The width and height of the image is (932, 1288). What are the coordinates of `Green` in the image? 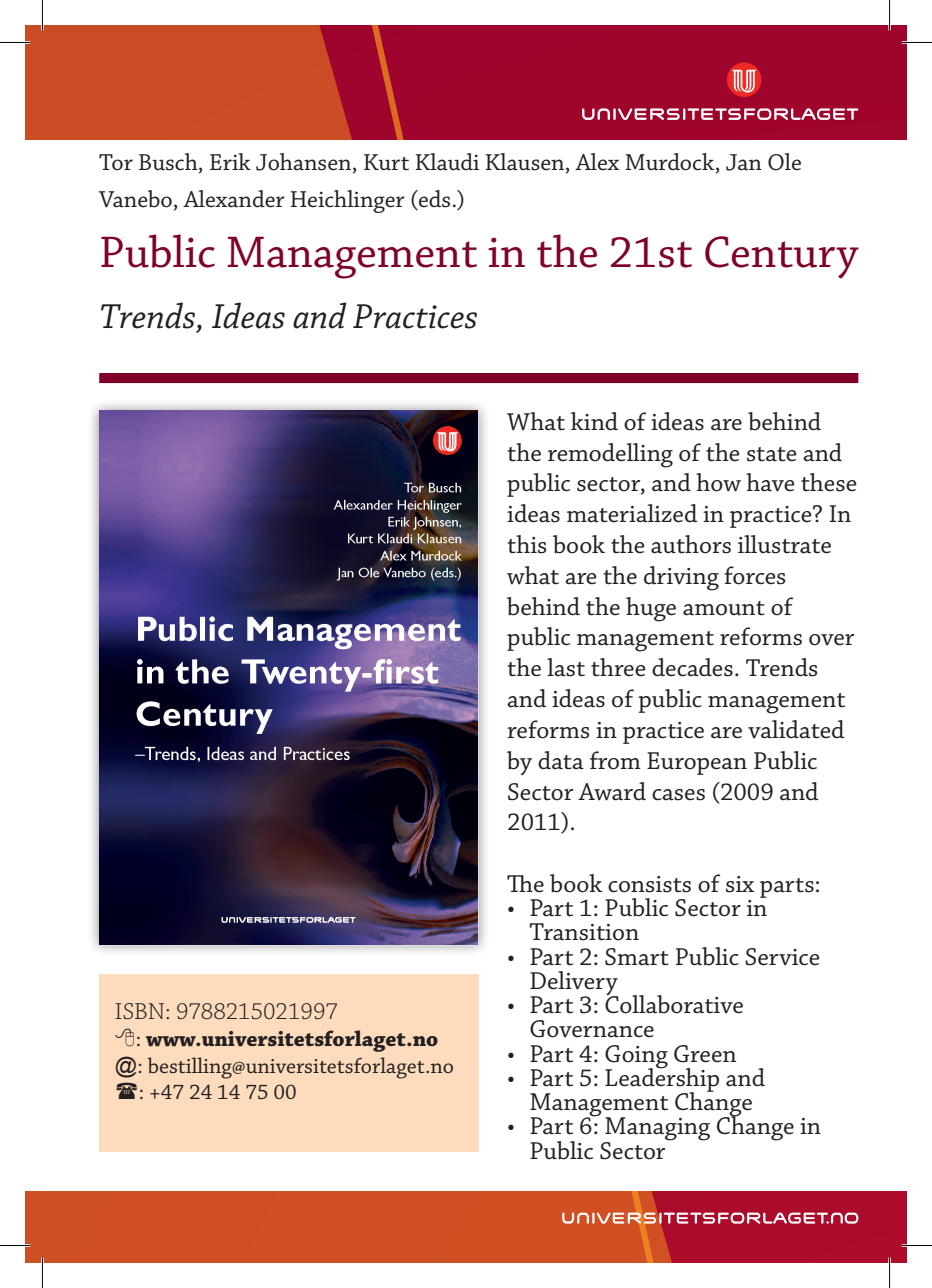 It's located at (705, 1054).
